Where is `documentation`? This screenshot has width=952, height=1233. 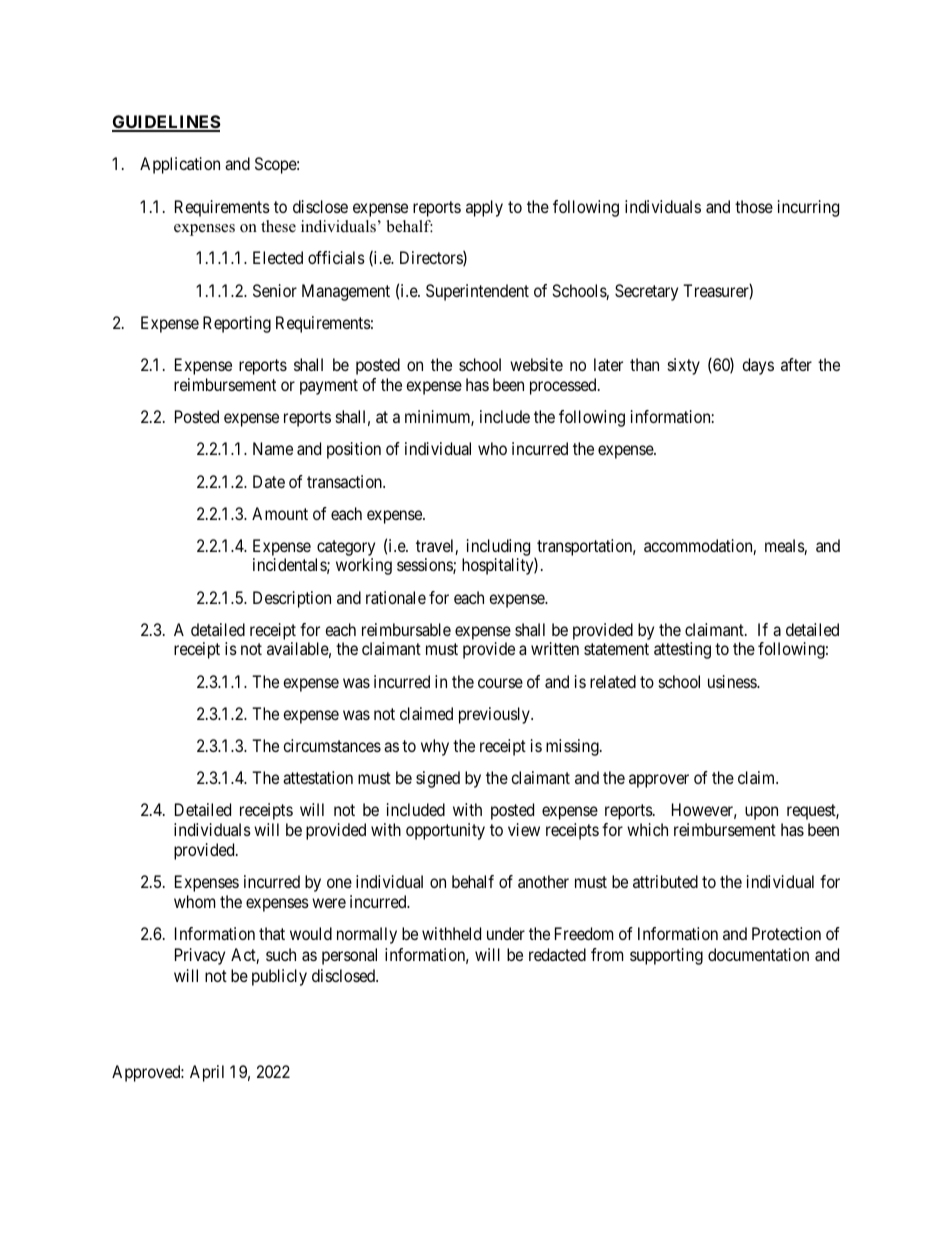 documentation is located at coordinates (758, 954).
